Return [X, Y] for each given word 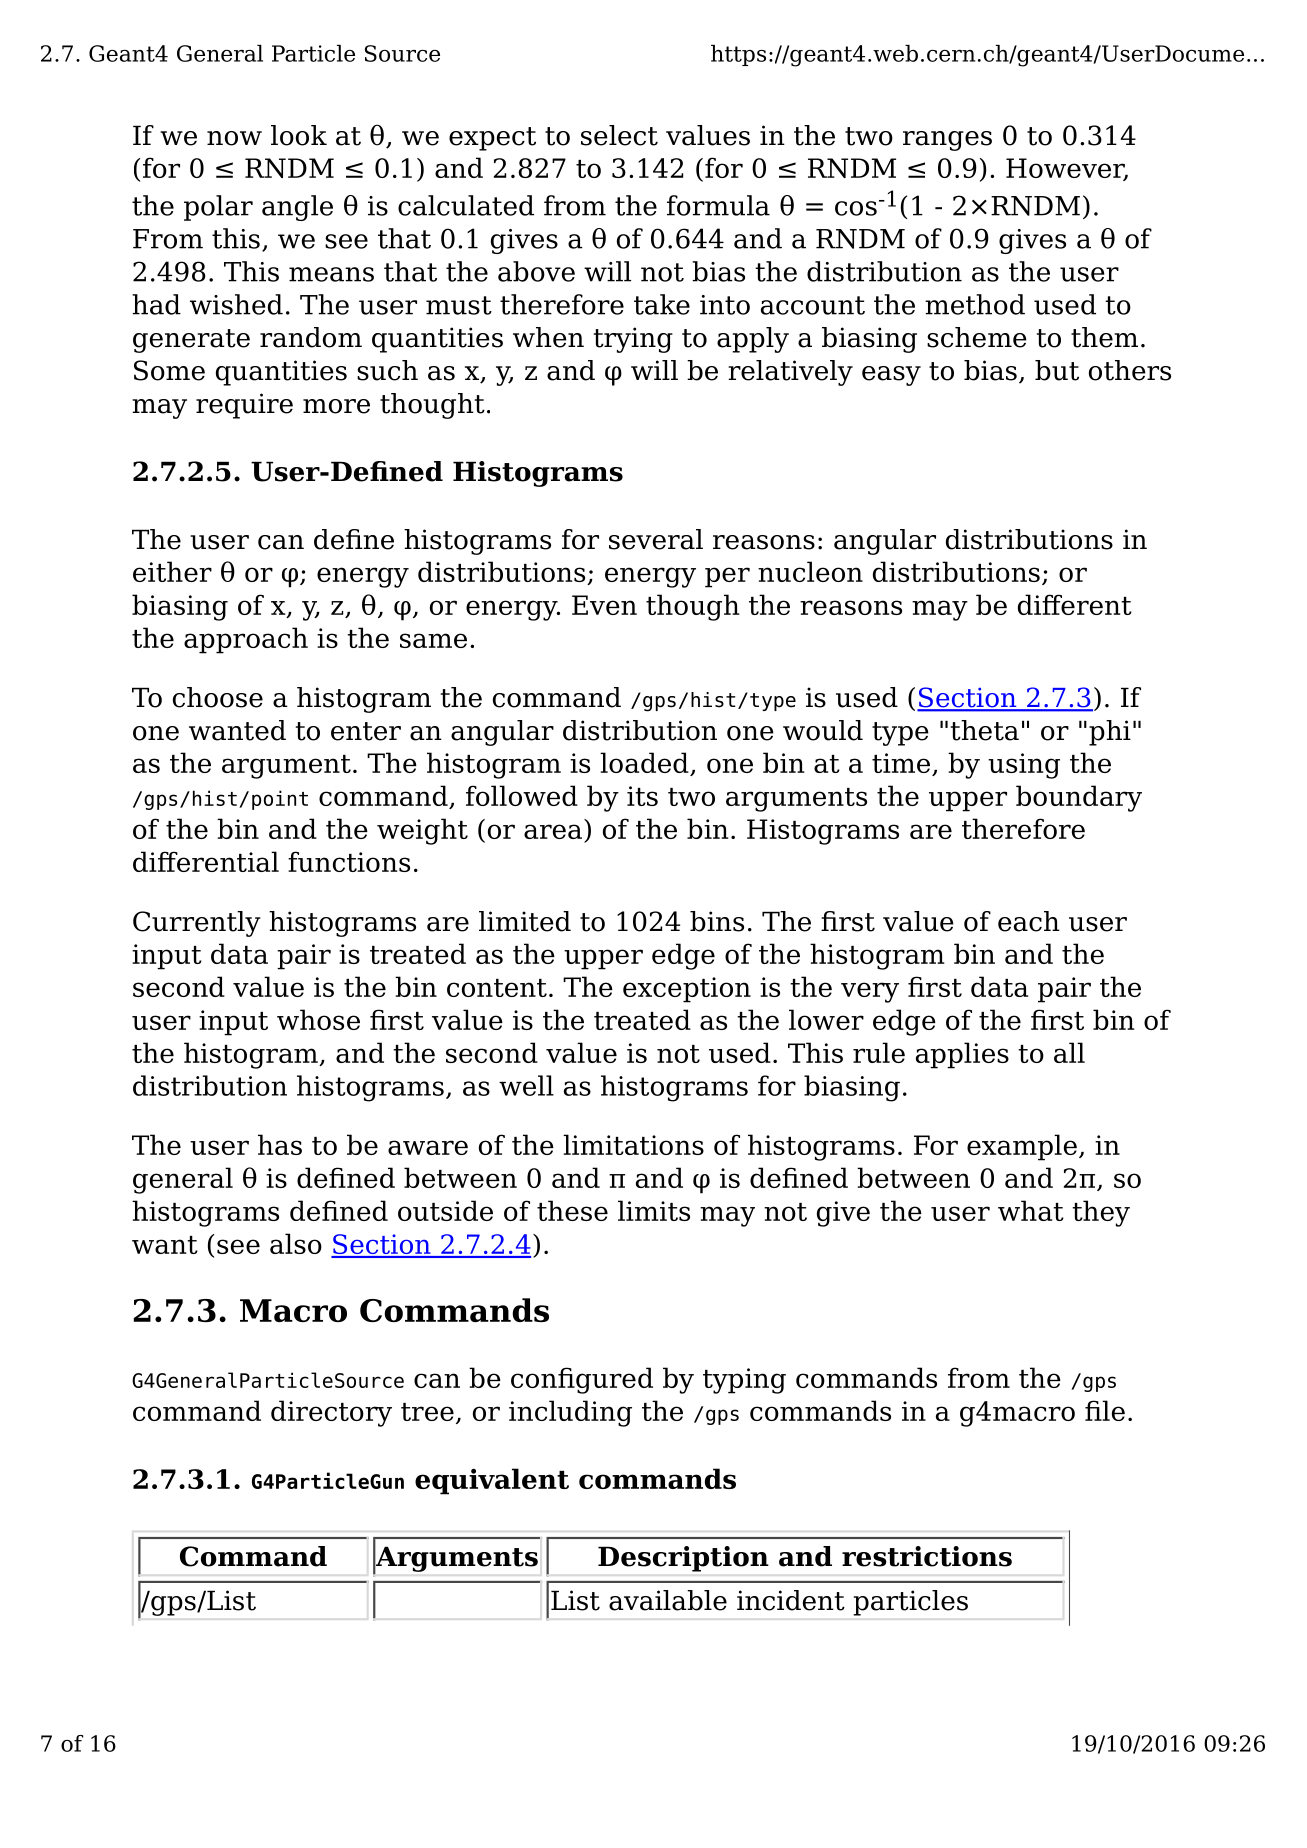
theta [985, 730]
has [280, 1144]
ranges [947, 141]
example [1022, 1147]
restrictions [927, 1556]
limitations [633, 1144]
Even [604, 605]
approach [246, 640]
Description [683, 1559]
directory [331, 1413]
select [619, 135]
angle [297, 208]
